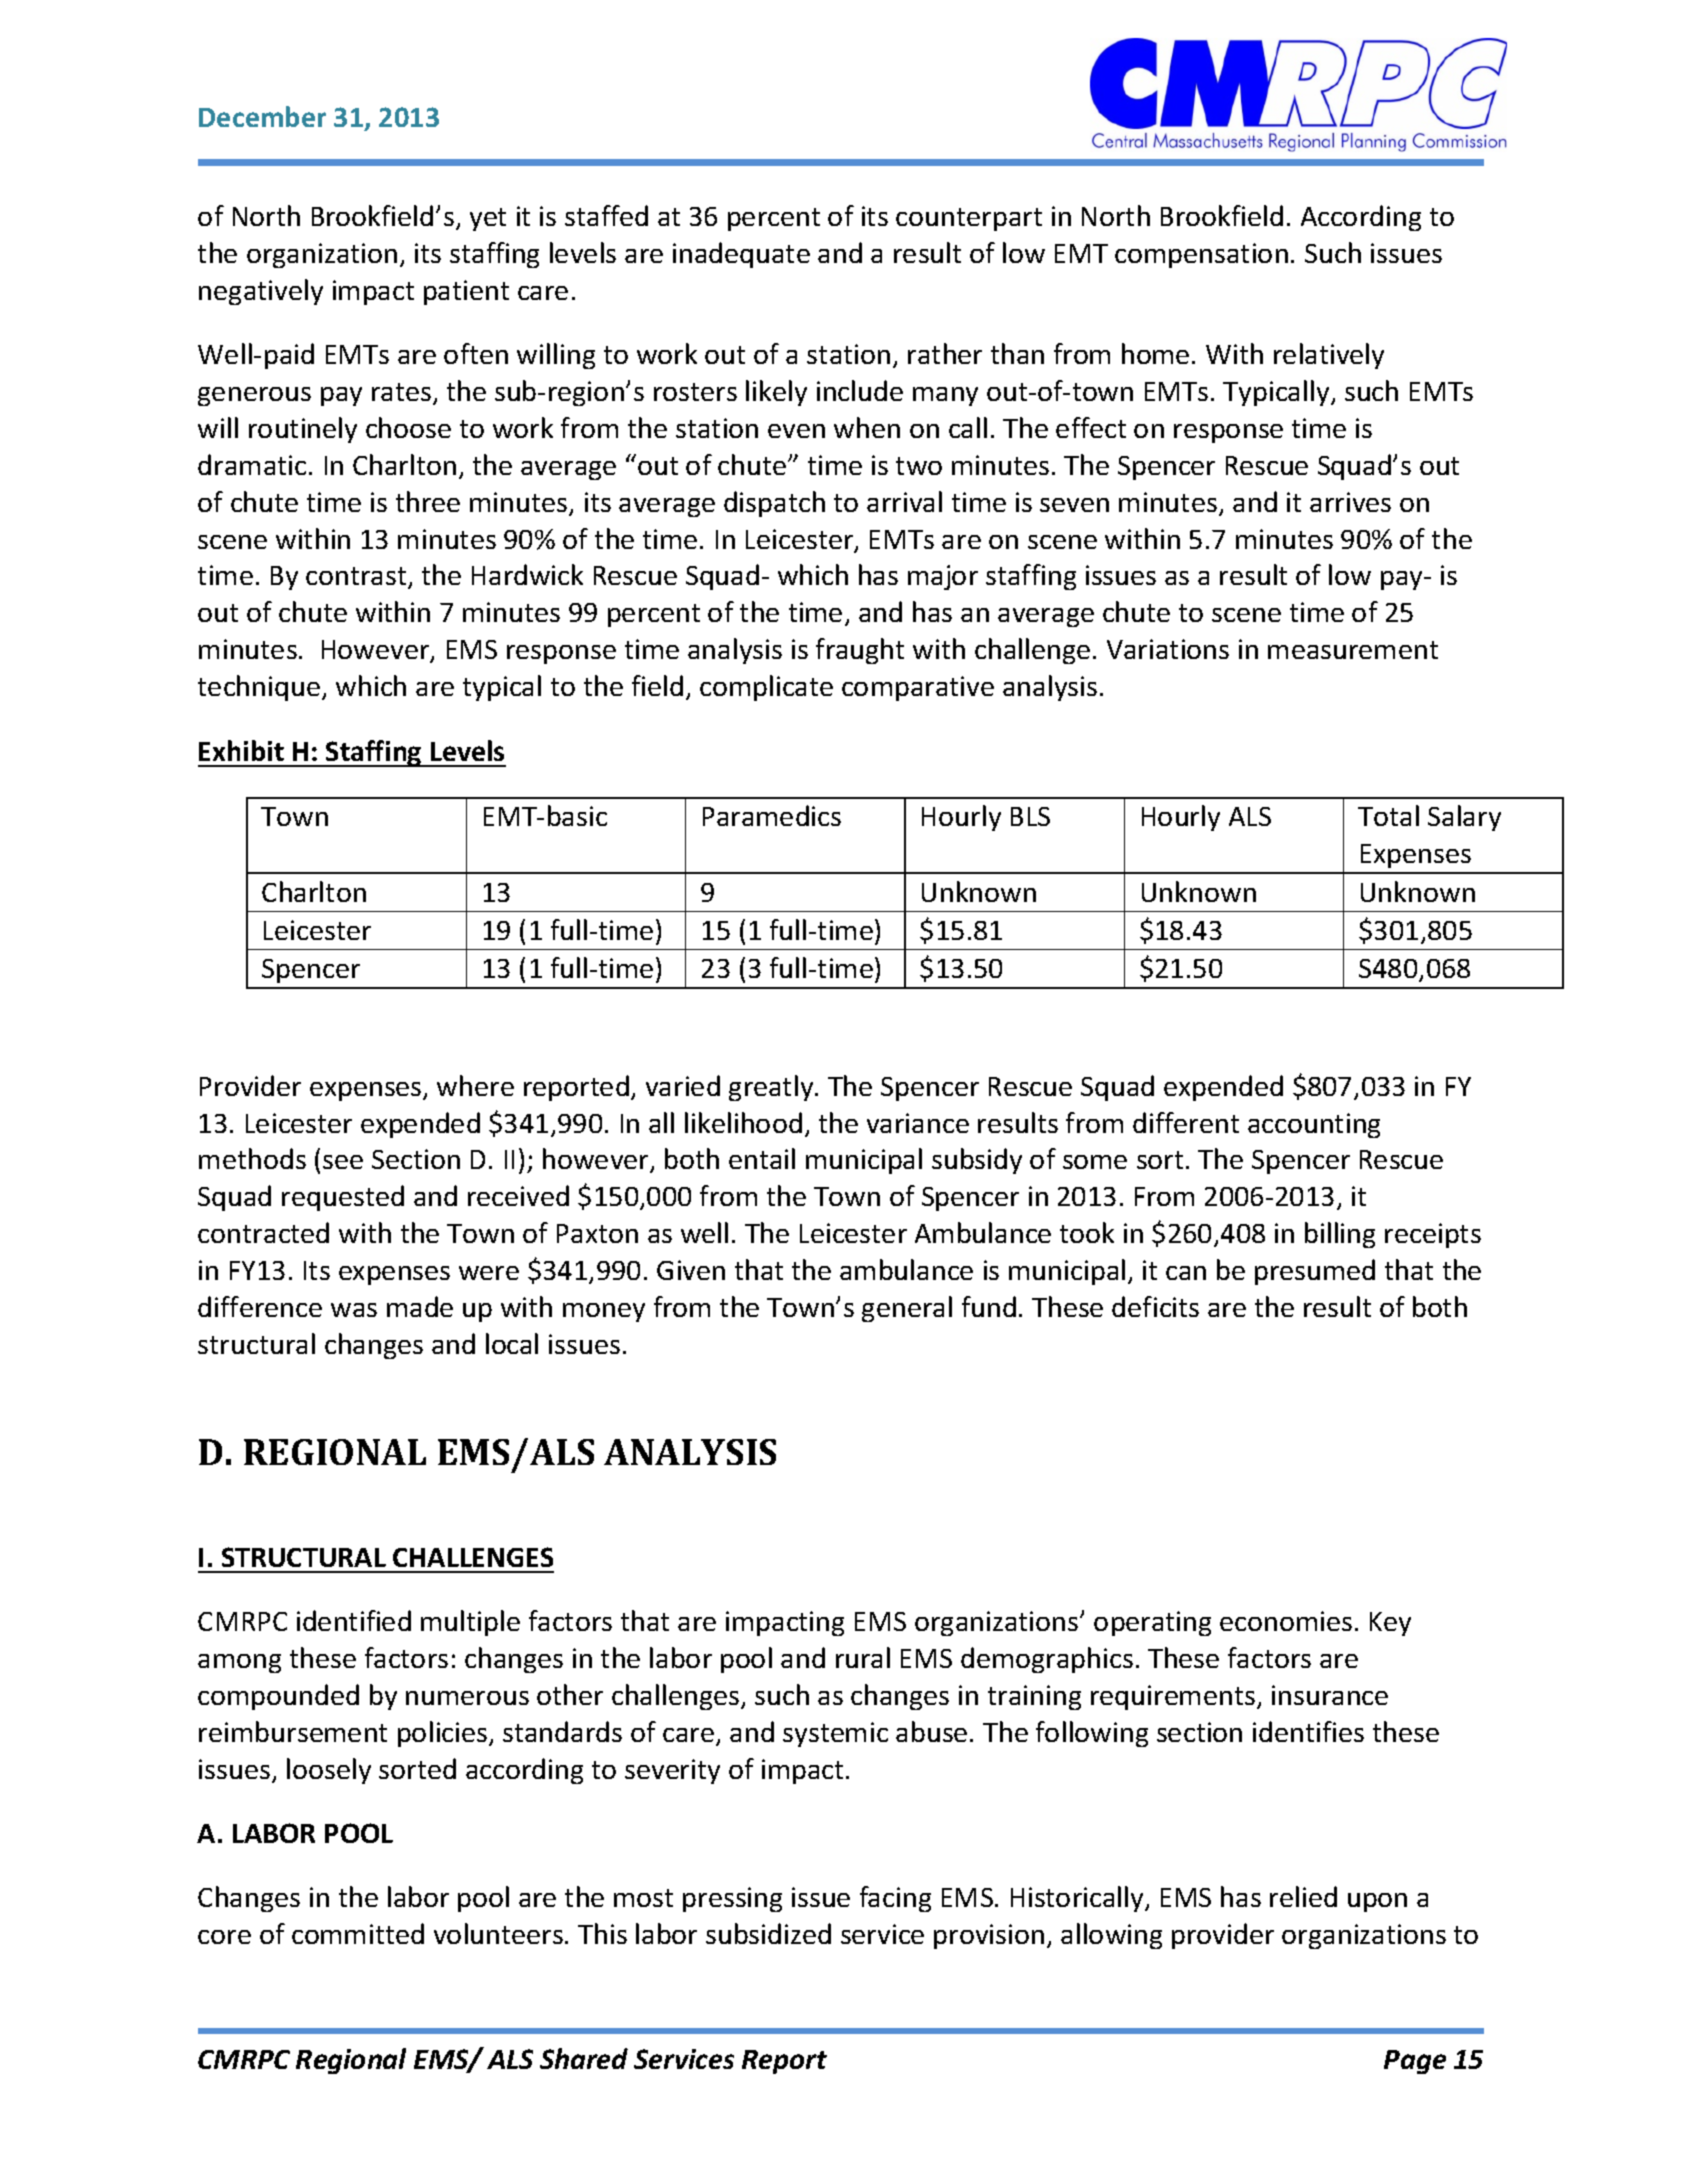  I want to click on contrast, so click(357, 577).
